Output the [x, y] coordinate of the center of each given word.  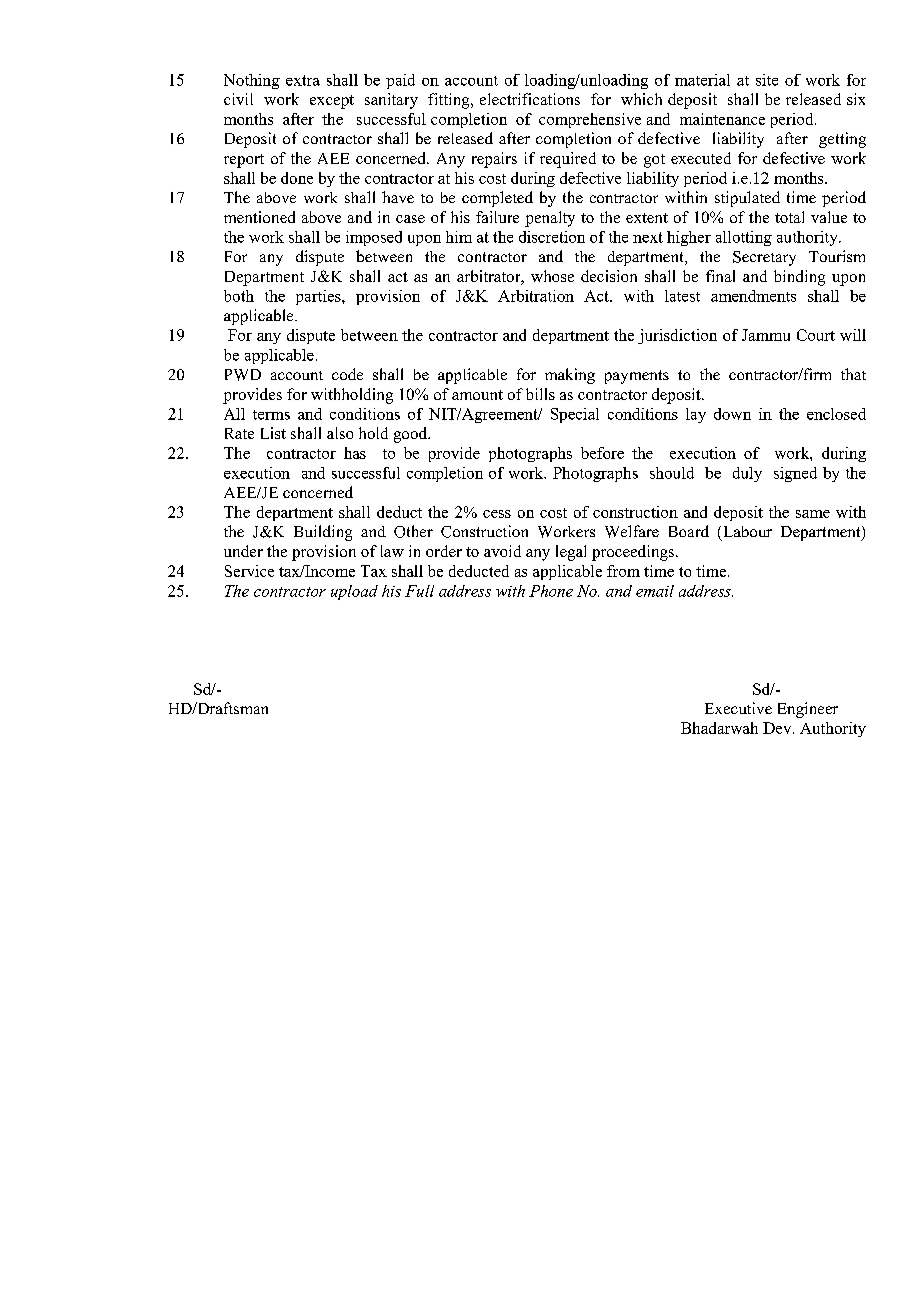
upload [354, 592]
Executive [738, 708]
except [332, 102]
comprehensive [590, 120]
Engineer [808, 710]
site [767, 80]
